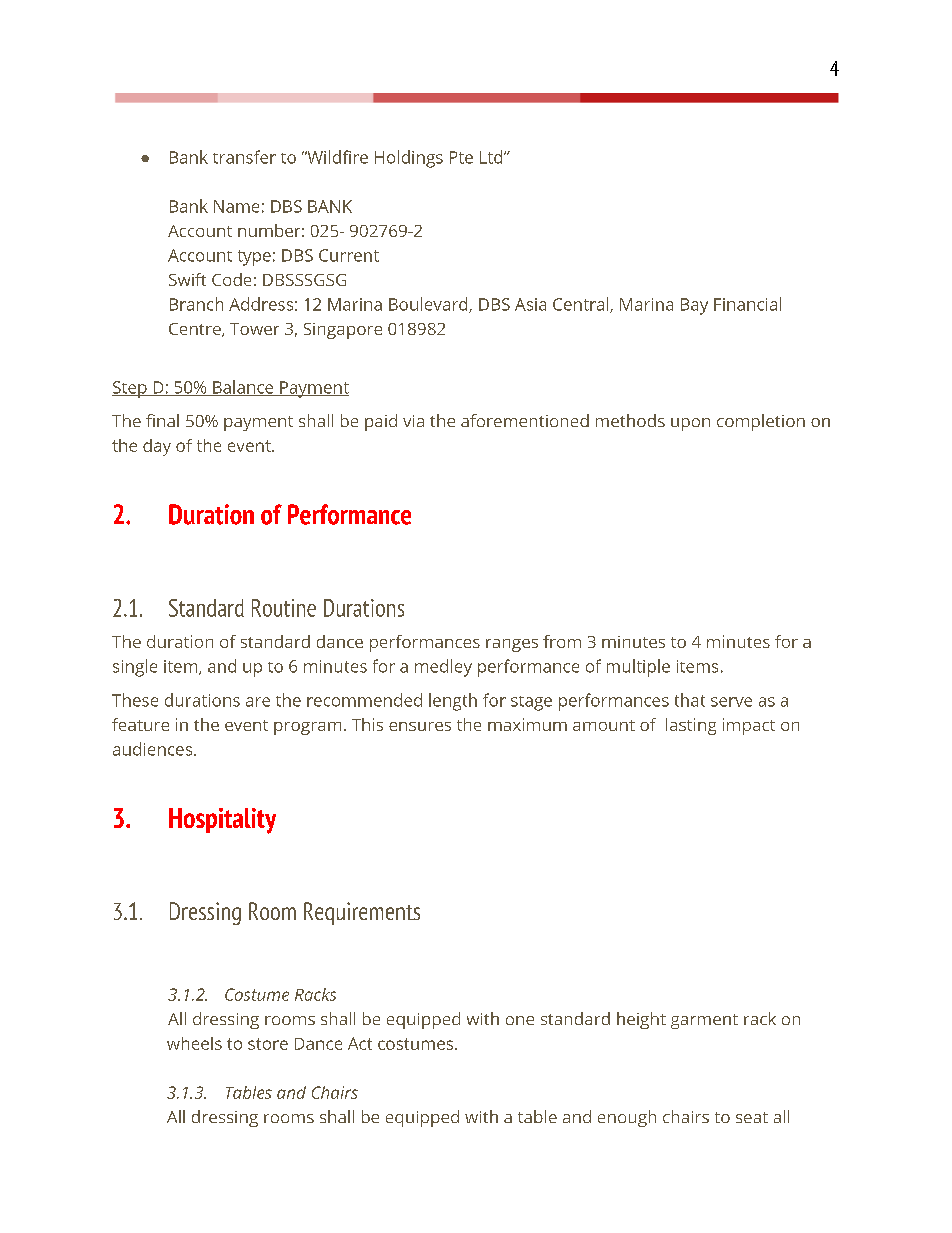  What do you see at coordinates (461, 157) in the document?
I see `Pte` at bounding box center [461, 157].
